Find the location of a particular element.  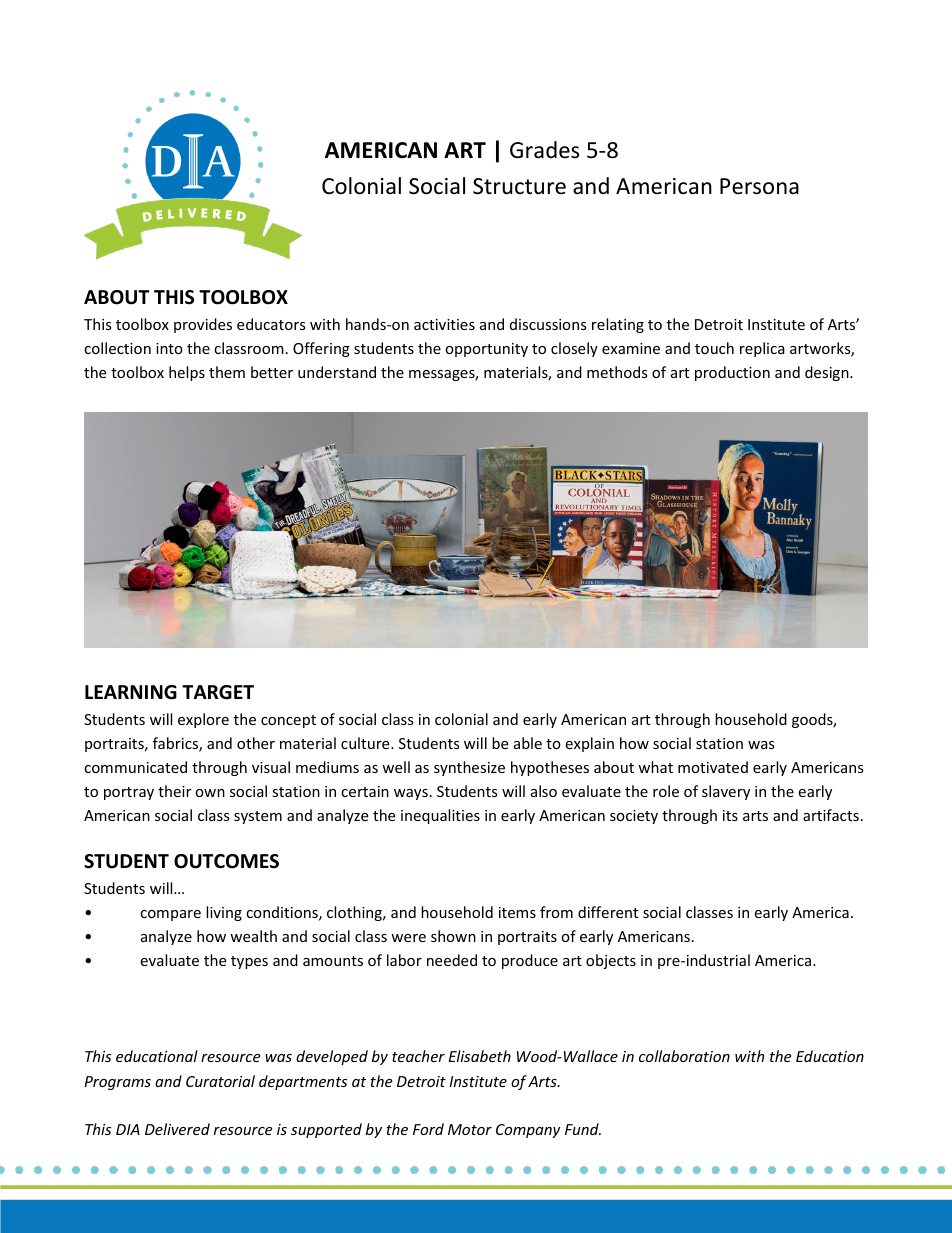

production is located at coordinates (732, 373).
